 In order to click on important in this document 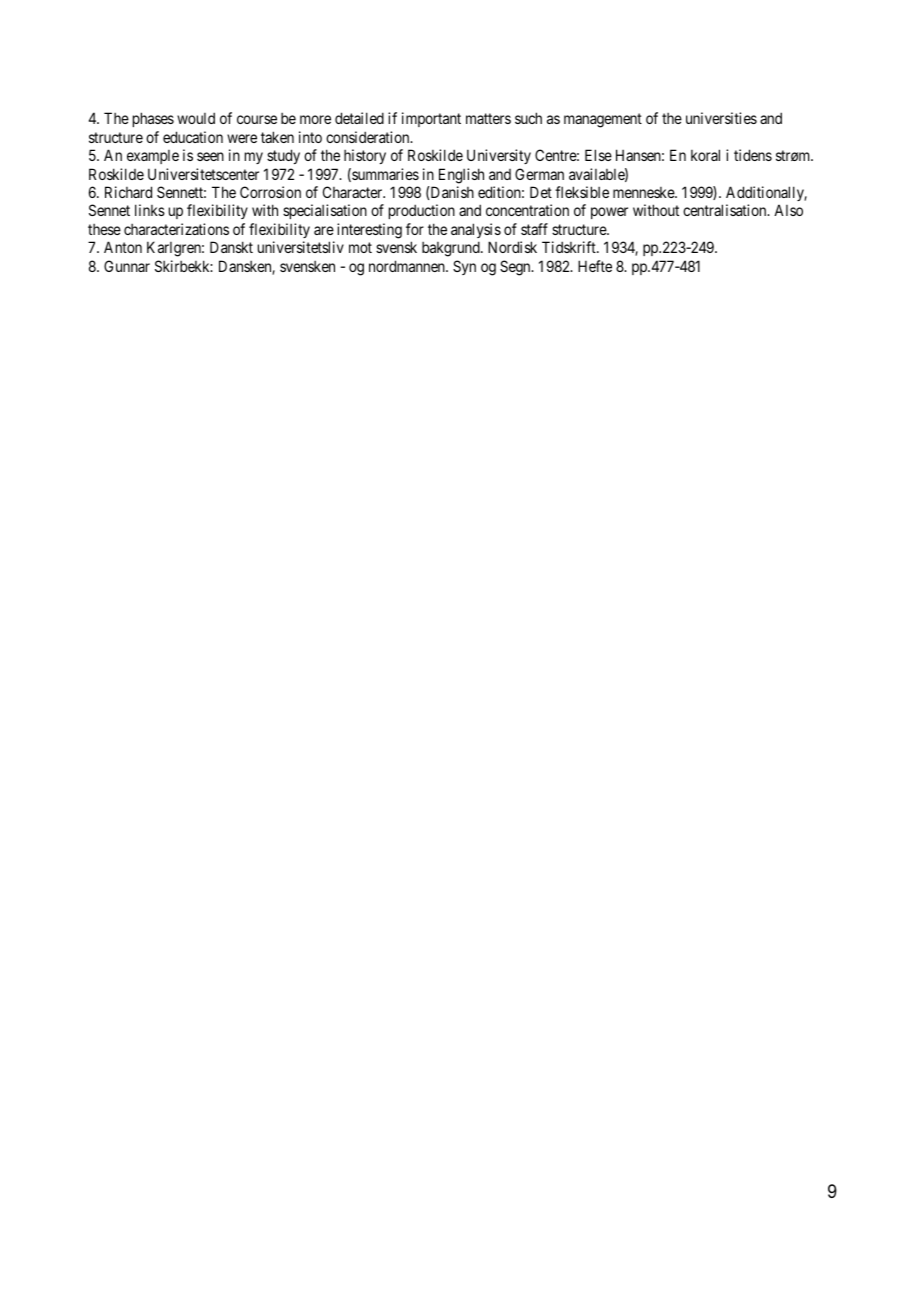, I will do `click(431, 119)`.
